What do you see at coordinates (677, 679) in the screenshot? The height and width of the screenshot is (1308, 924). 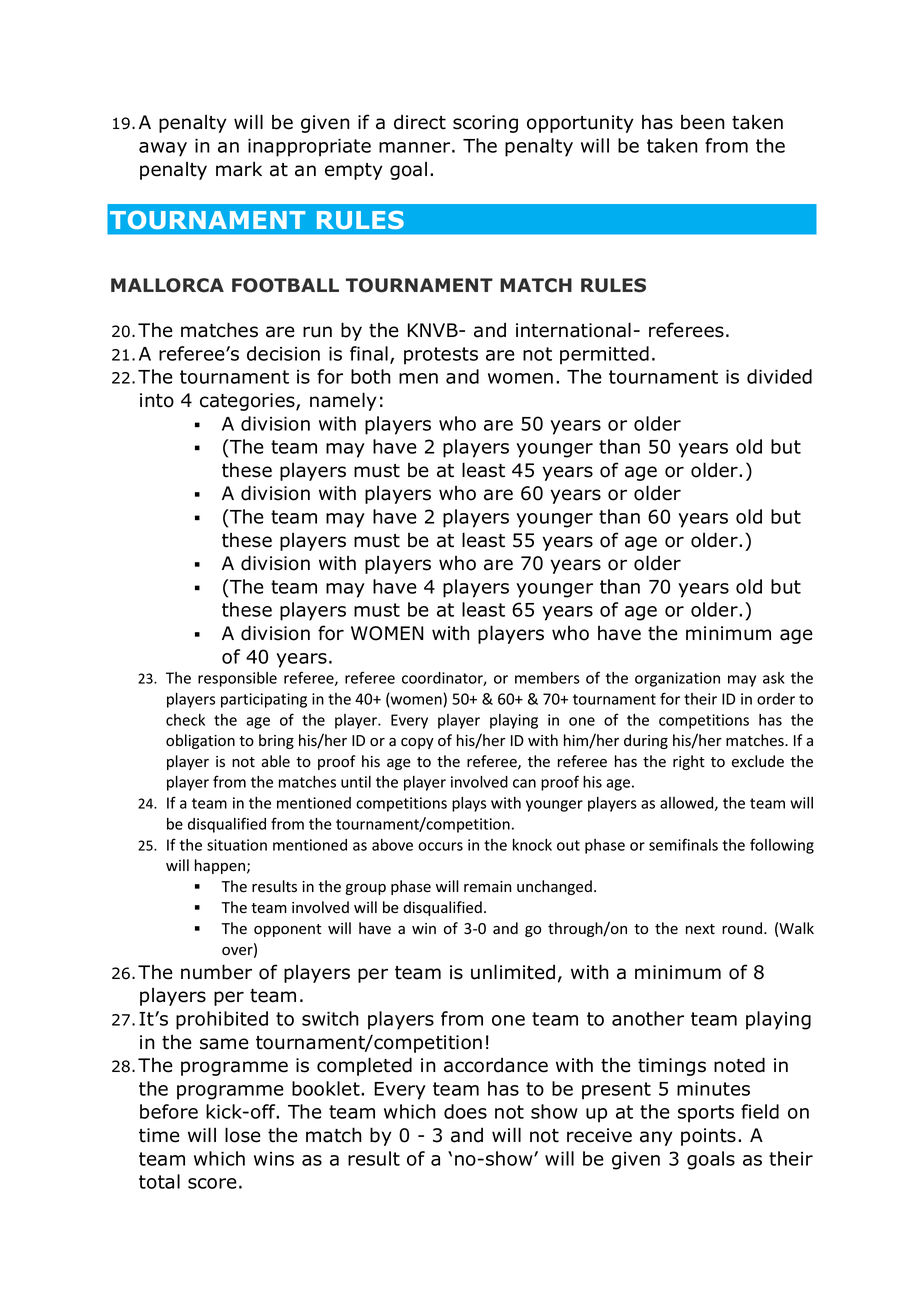 I see `organization` at bounding box center [677, 679].
